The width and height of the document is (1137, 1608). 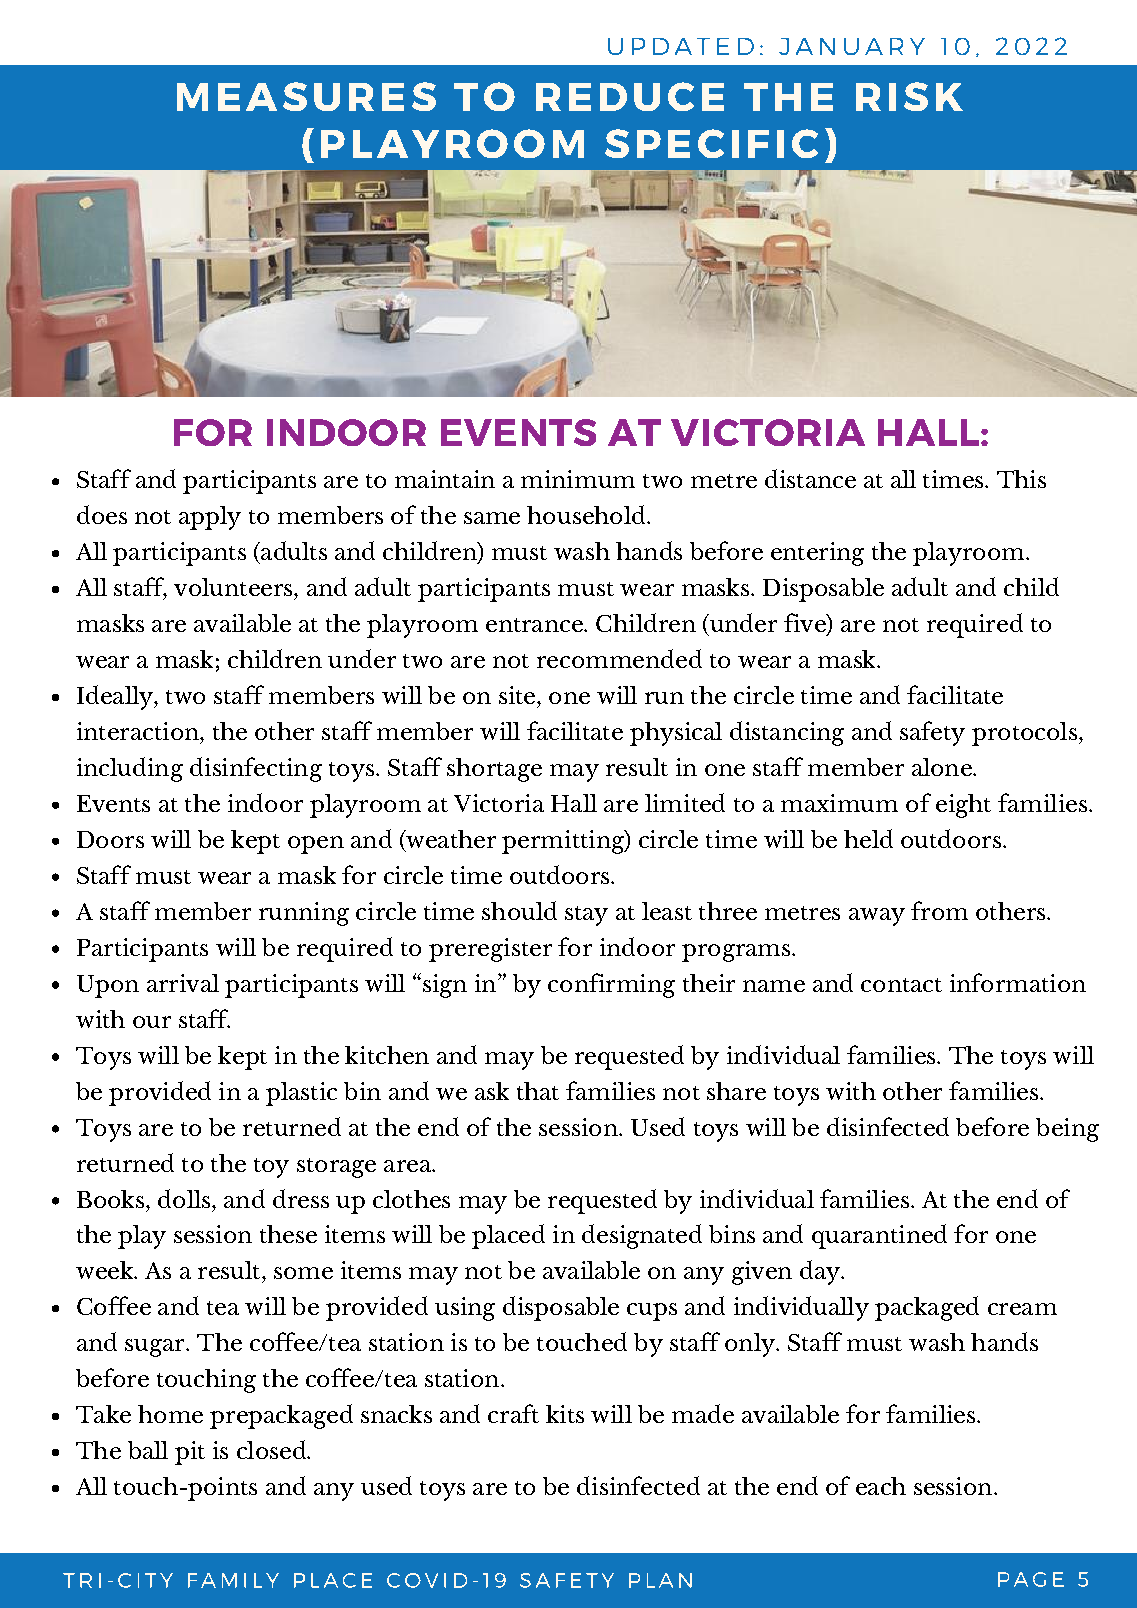 I want to click on arrival, so click(x=183, y=983).
